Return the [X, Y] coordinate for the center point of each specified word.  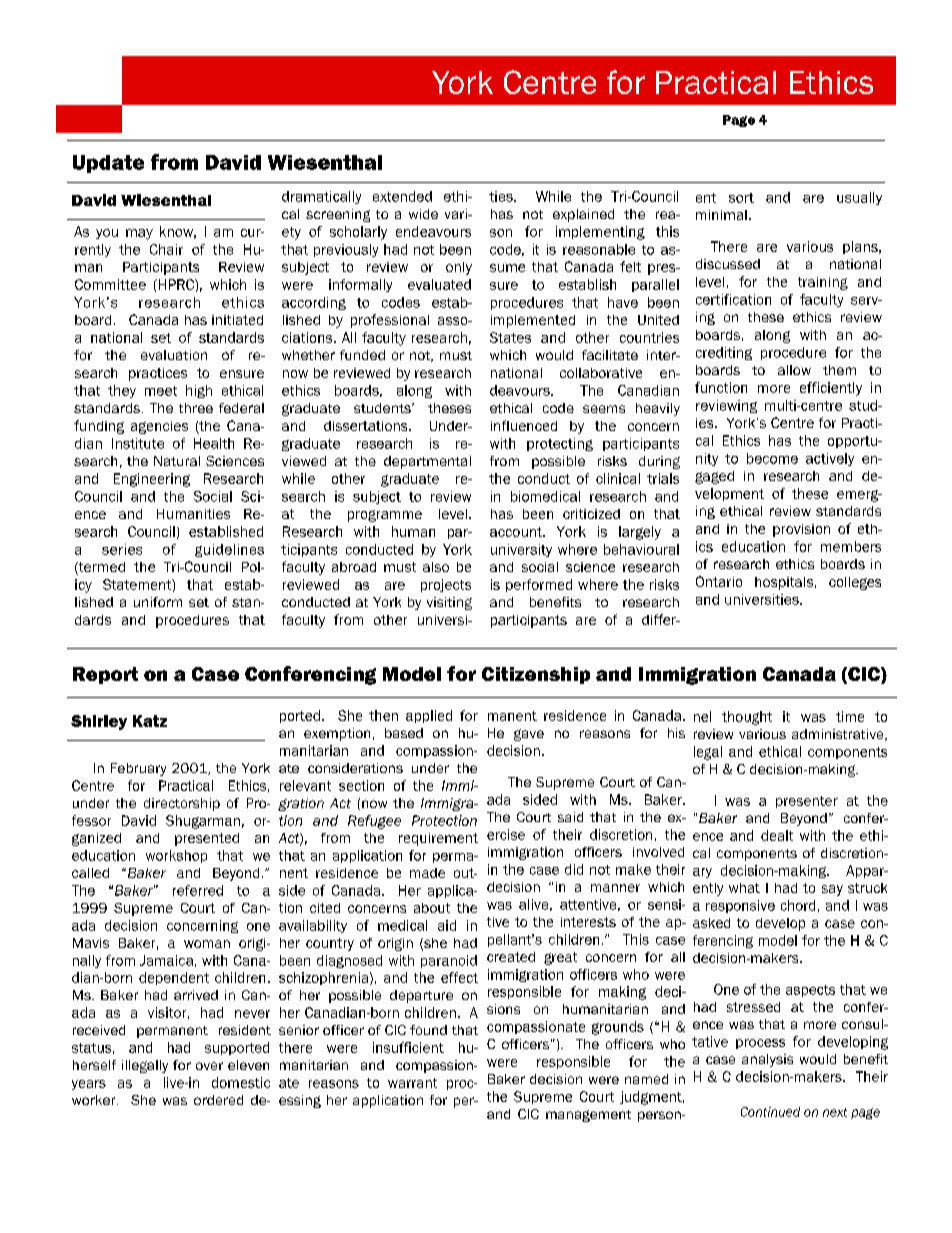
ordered [218, 1100]
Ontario [719, 581]
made [427, 873]
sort [741, 198]
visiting [449, 603]
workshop [176, 856]
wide [423, 214]
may [139, 234]
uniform [158, 602]
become [772, 458]
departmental [427, 462]
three [196, 408]
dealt [777, 835]
